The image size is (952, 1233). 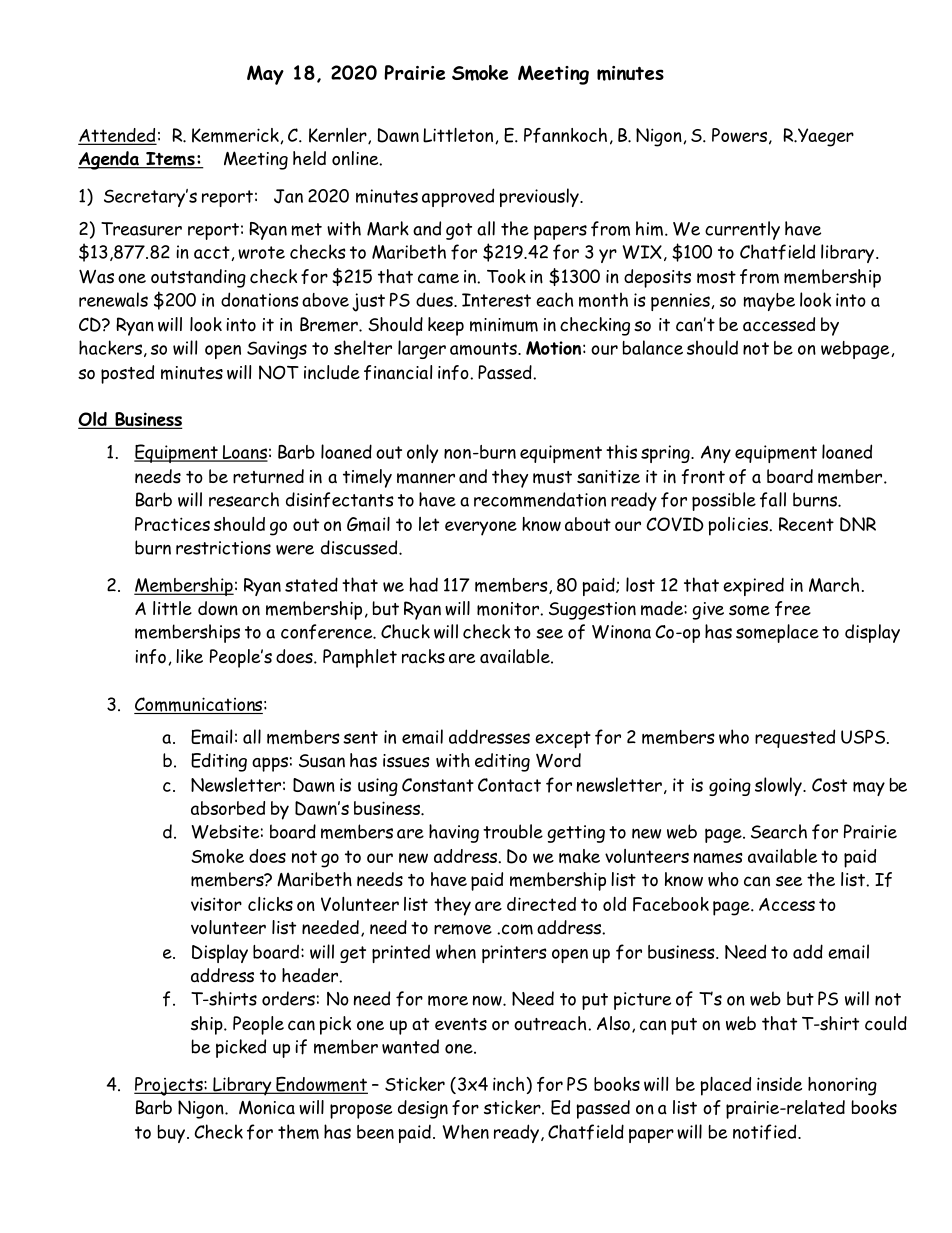 I want to click on approved, so click(x=458, y=197).
